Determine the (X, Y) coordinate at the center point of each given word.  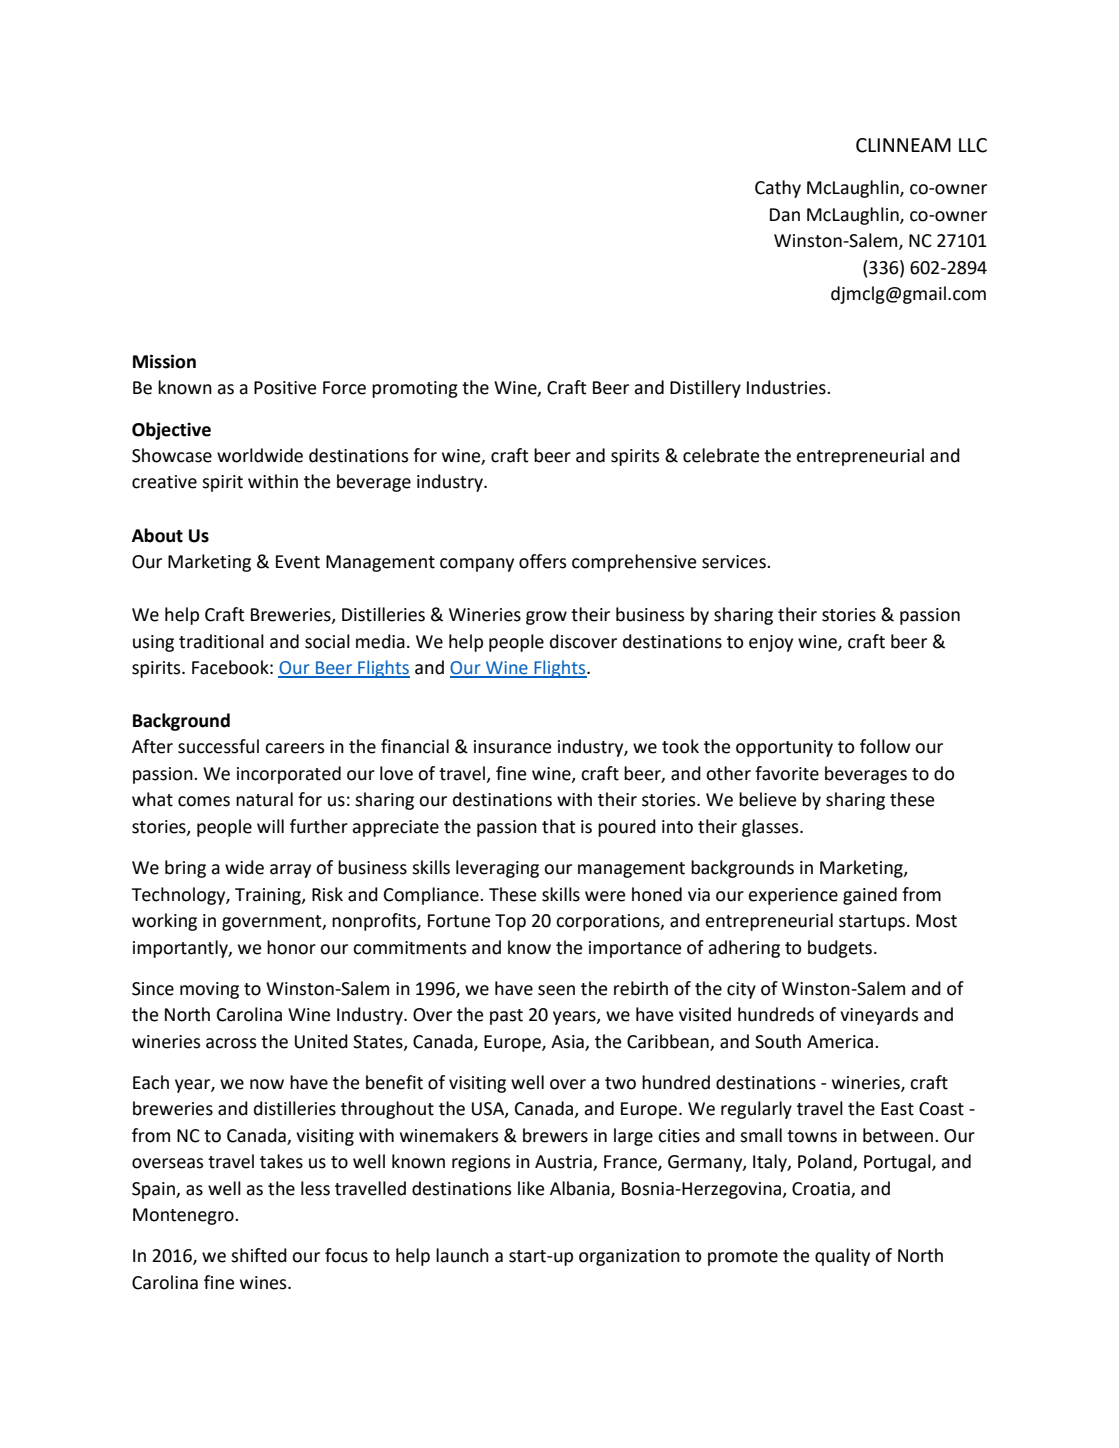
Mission (164, 361)
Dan (785, 215)
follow (885, 746)
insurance (512, 747)
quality (842, 1257)
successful (218, 746)
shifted (259, 1255)
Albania (581, 1189)
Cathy (778, 189)
